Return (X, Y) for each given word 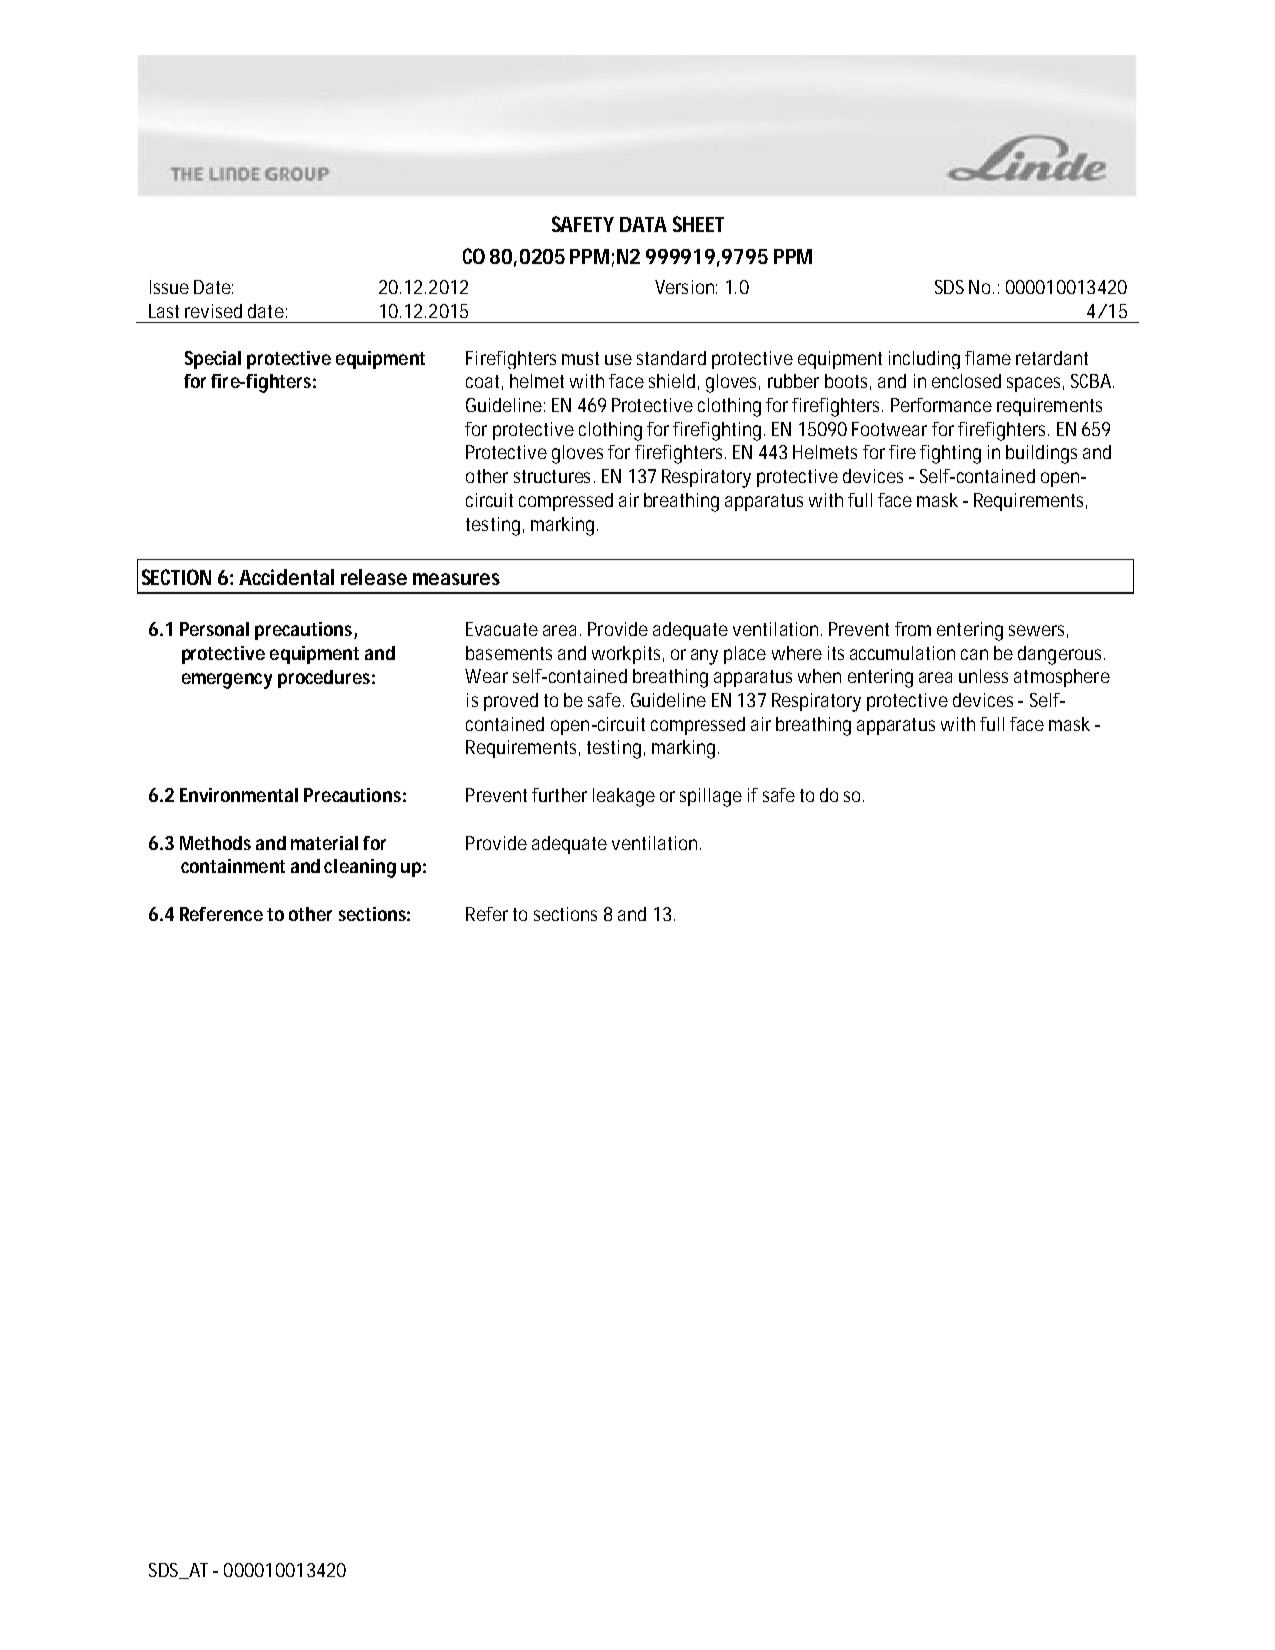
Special (213, 360)
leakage (624, 797)
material (324, 843)
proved (511, 702)
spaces (1035, 384)
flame (988, 358)
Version (686, 287)
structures (554, 476)
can (974, 654)
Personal (214, 629)
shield (674, 382)
